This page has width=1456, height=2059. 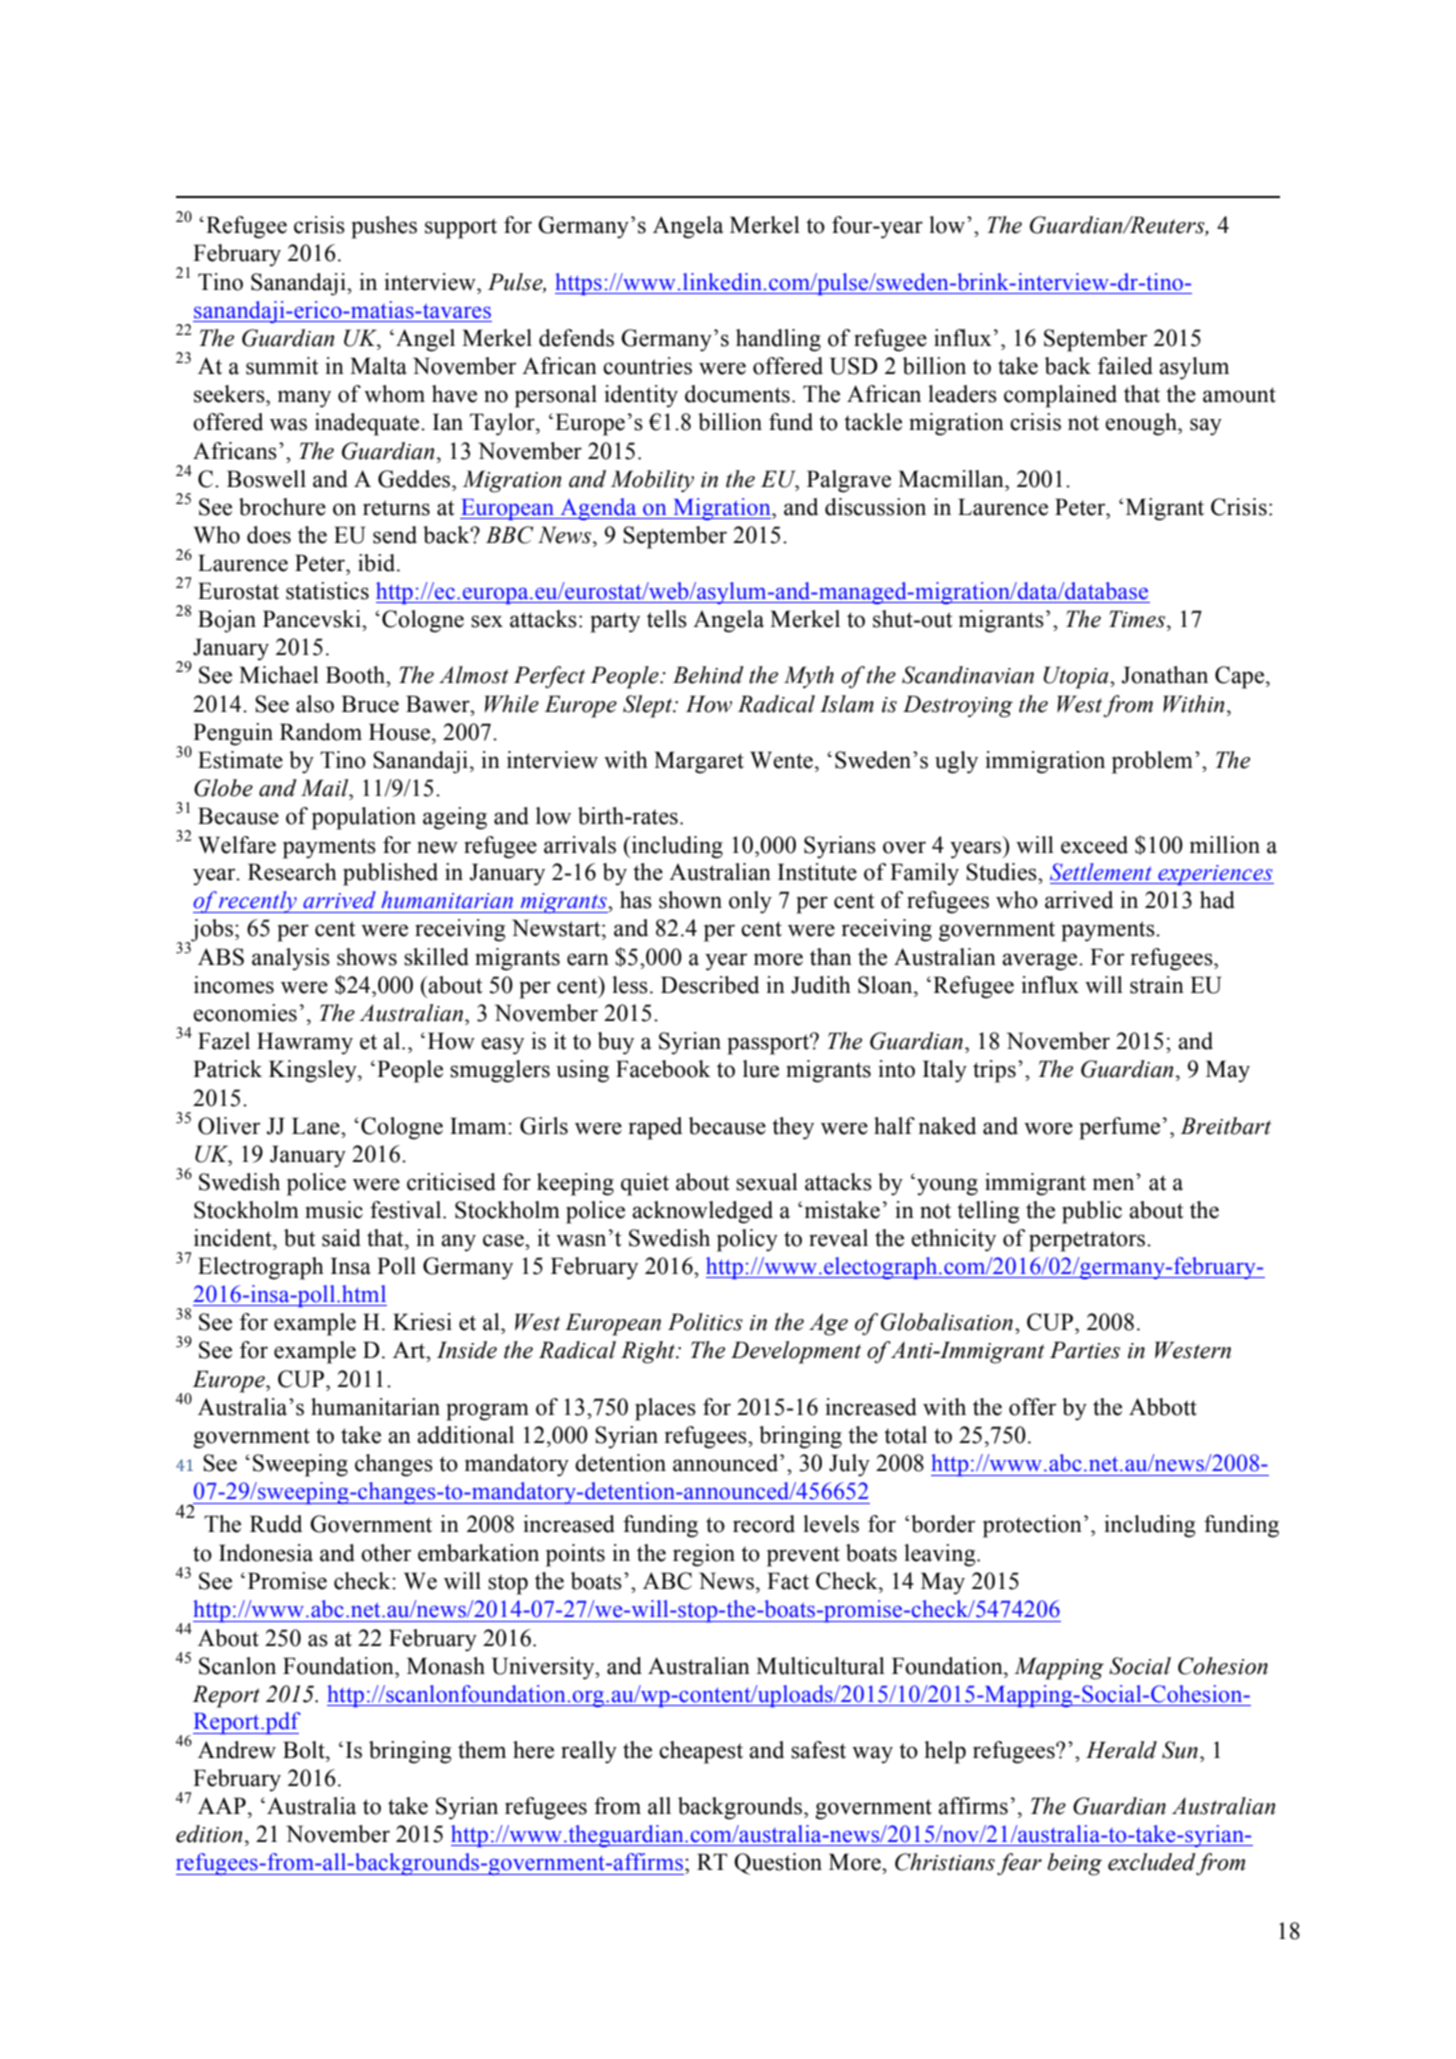 I want to click on Politics, so click(x=705, y=1322).
